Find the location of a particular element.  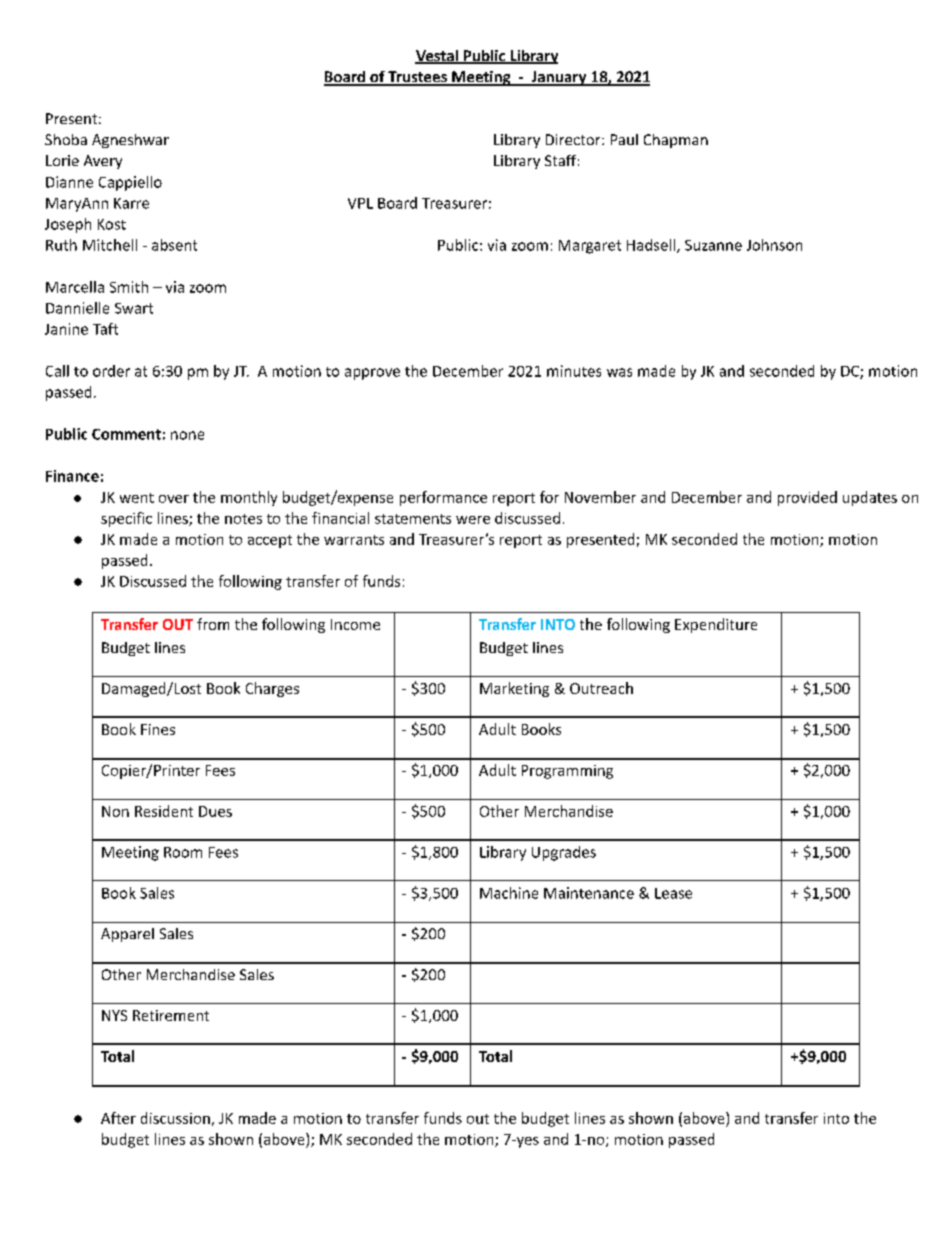

Avery is located at coordinates (103, 162).
